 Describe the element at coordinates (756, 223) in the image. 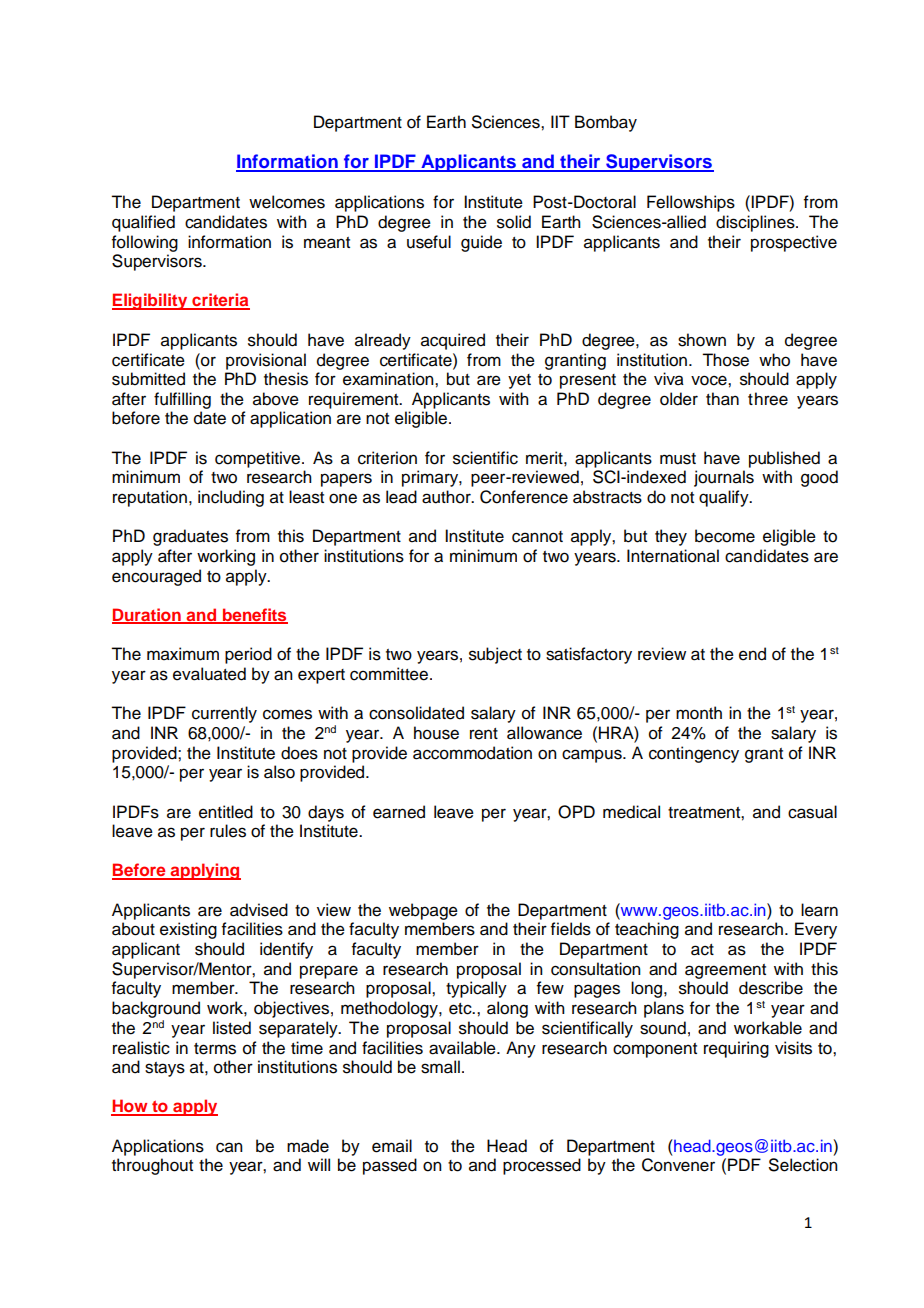

I see `disciplines` at that location.
